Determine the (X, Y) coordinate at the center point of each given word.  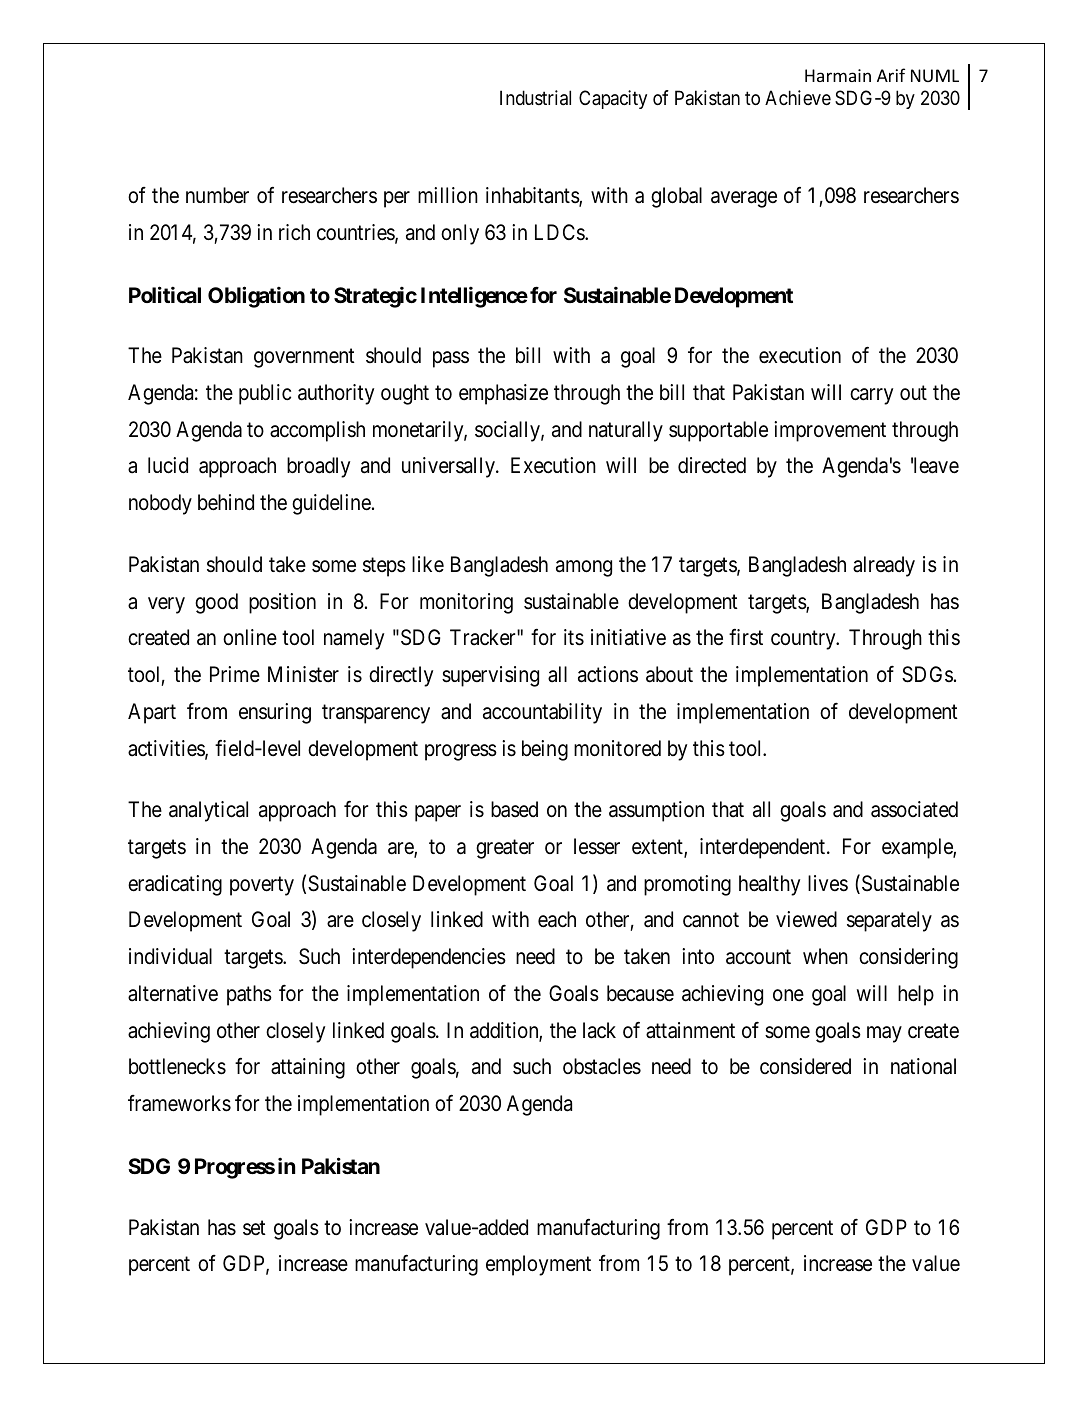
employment (538, 1265)
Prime (235, 674)
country (804, 640)
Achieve (798, 97)
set (254, 1227)
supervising (490, 676)
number (217, 195)
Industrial (535, 98)
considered (805, 1066)
